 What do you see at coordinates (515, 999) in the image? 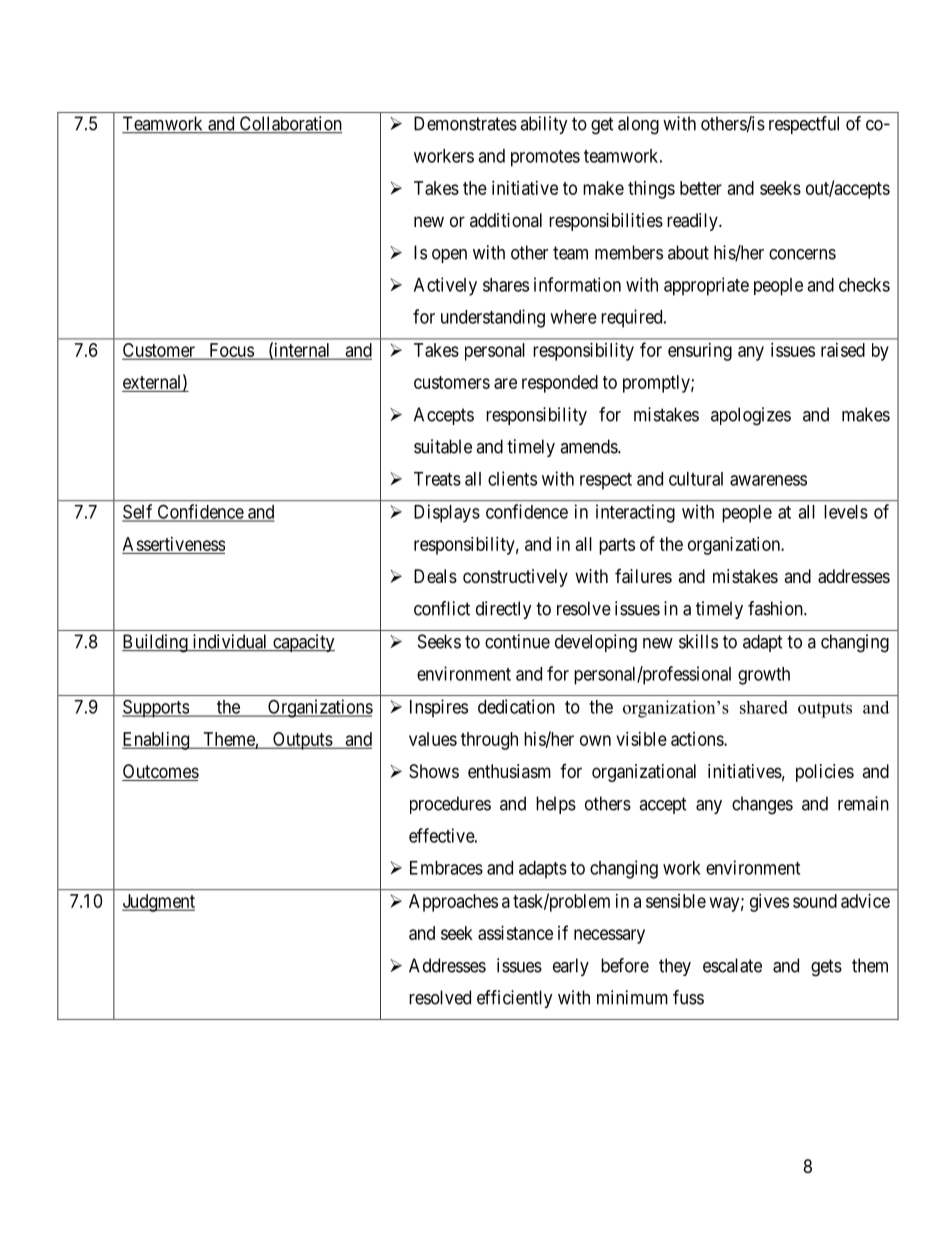
I see `efficiently` at bounding box center [515, 999].
